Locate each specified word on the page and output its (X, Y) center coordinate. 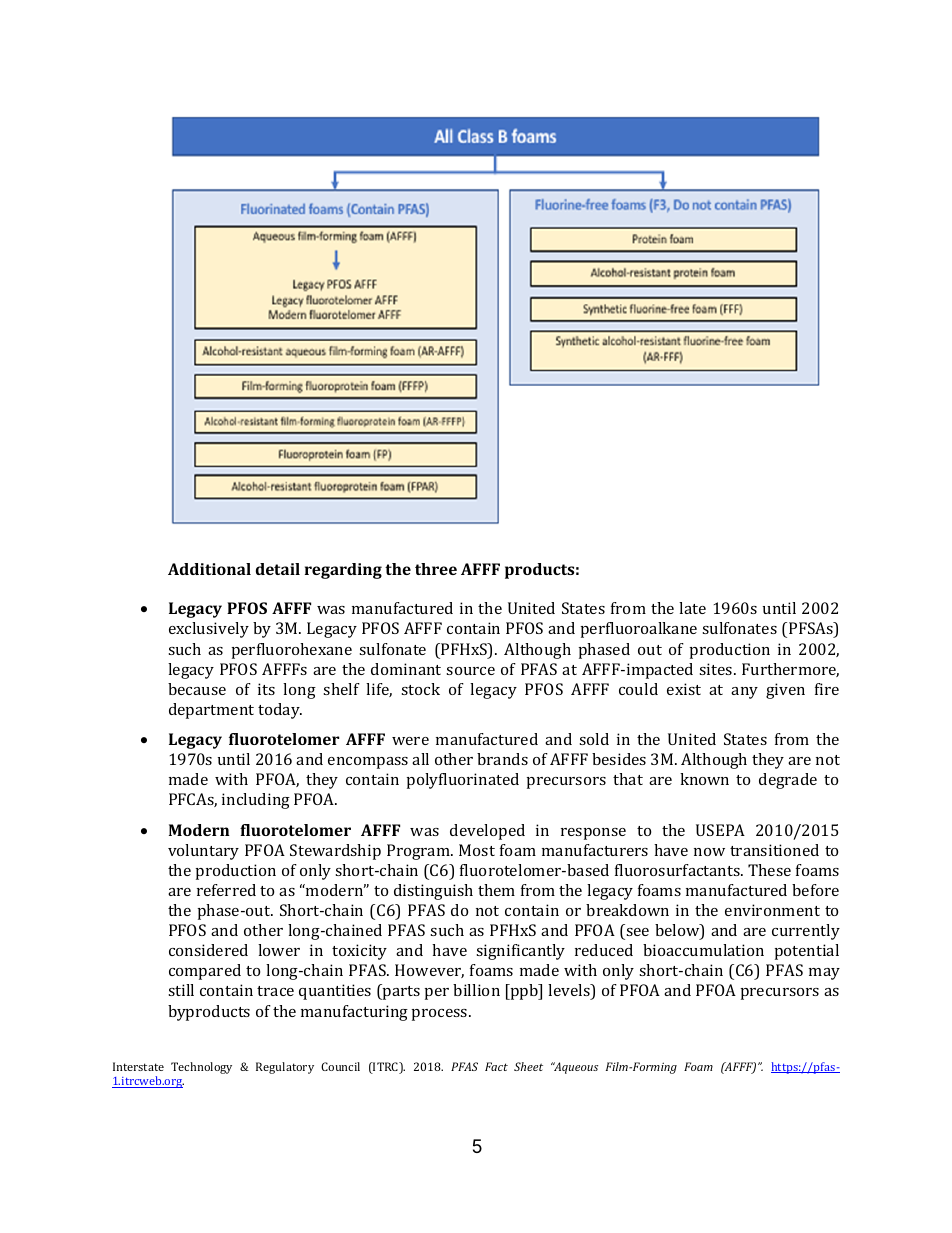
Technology (201, 1068)
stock (420, 689)
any (744, 693)
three (436, 569)
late (692, 608)
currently (806, 932)
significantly (520, 952)
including (256, 801)
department (211, 711)
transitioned (774, 850)
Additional (209, 569)
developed (487, 832)
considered (208, 950)
